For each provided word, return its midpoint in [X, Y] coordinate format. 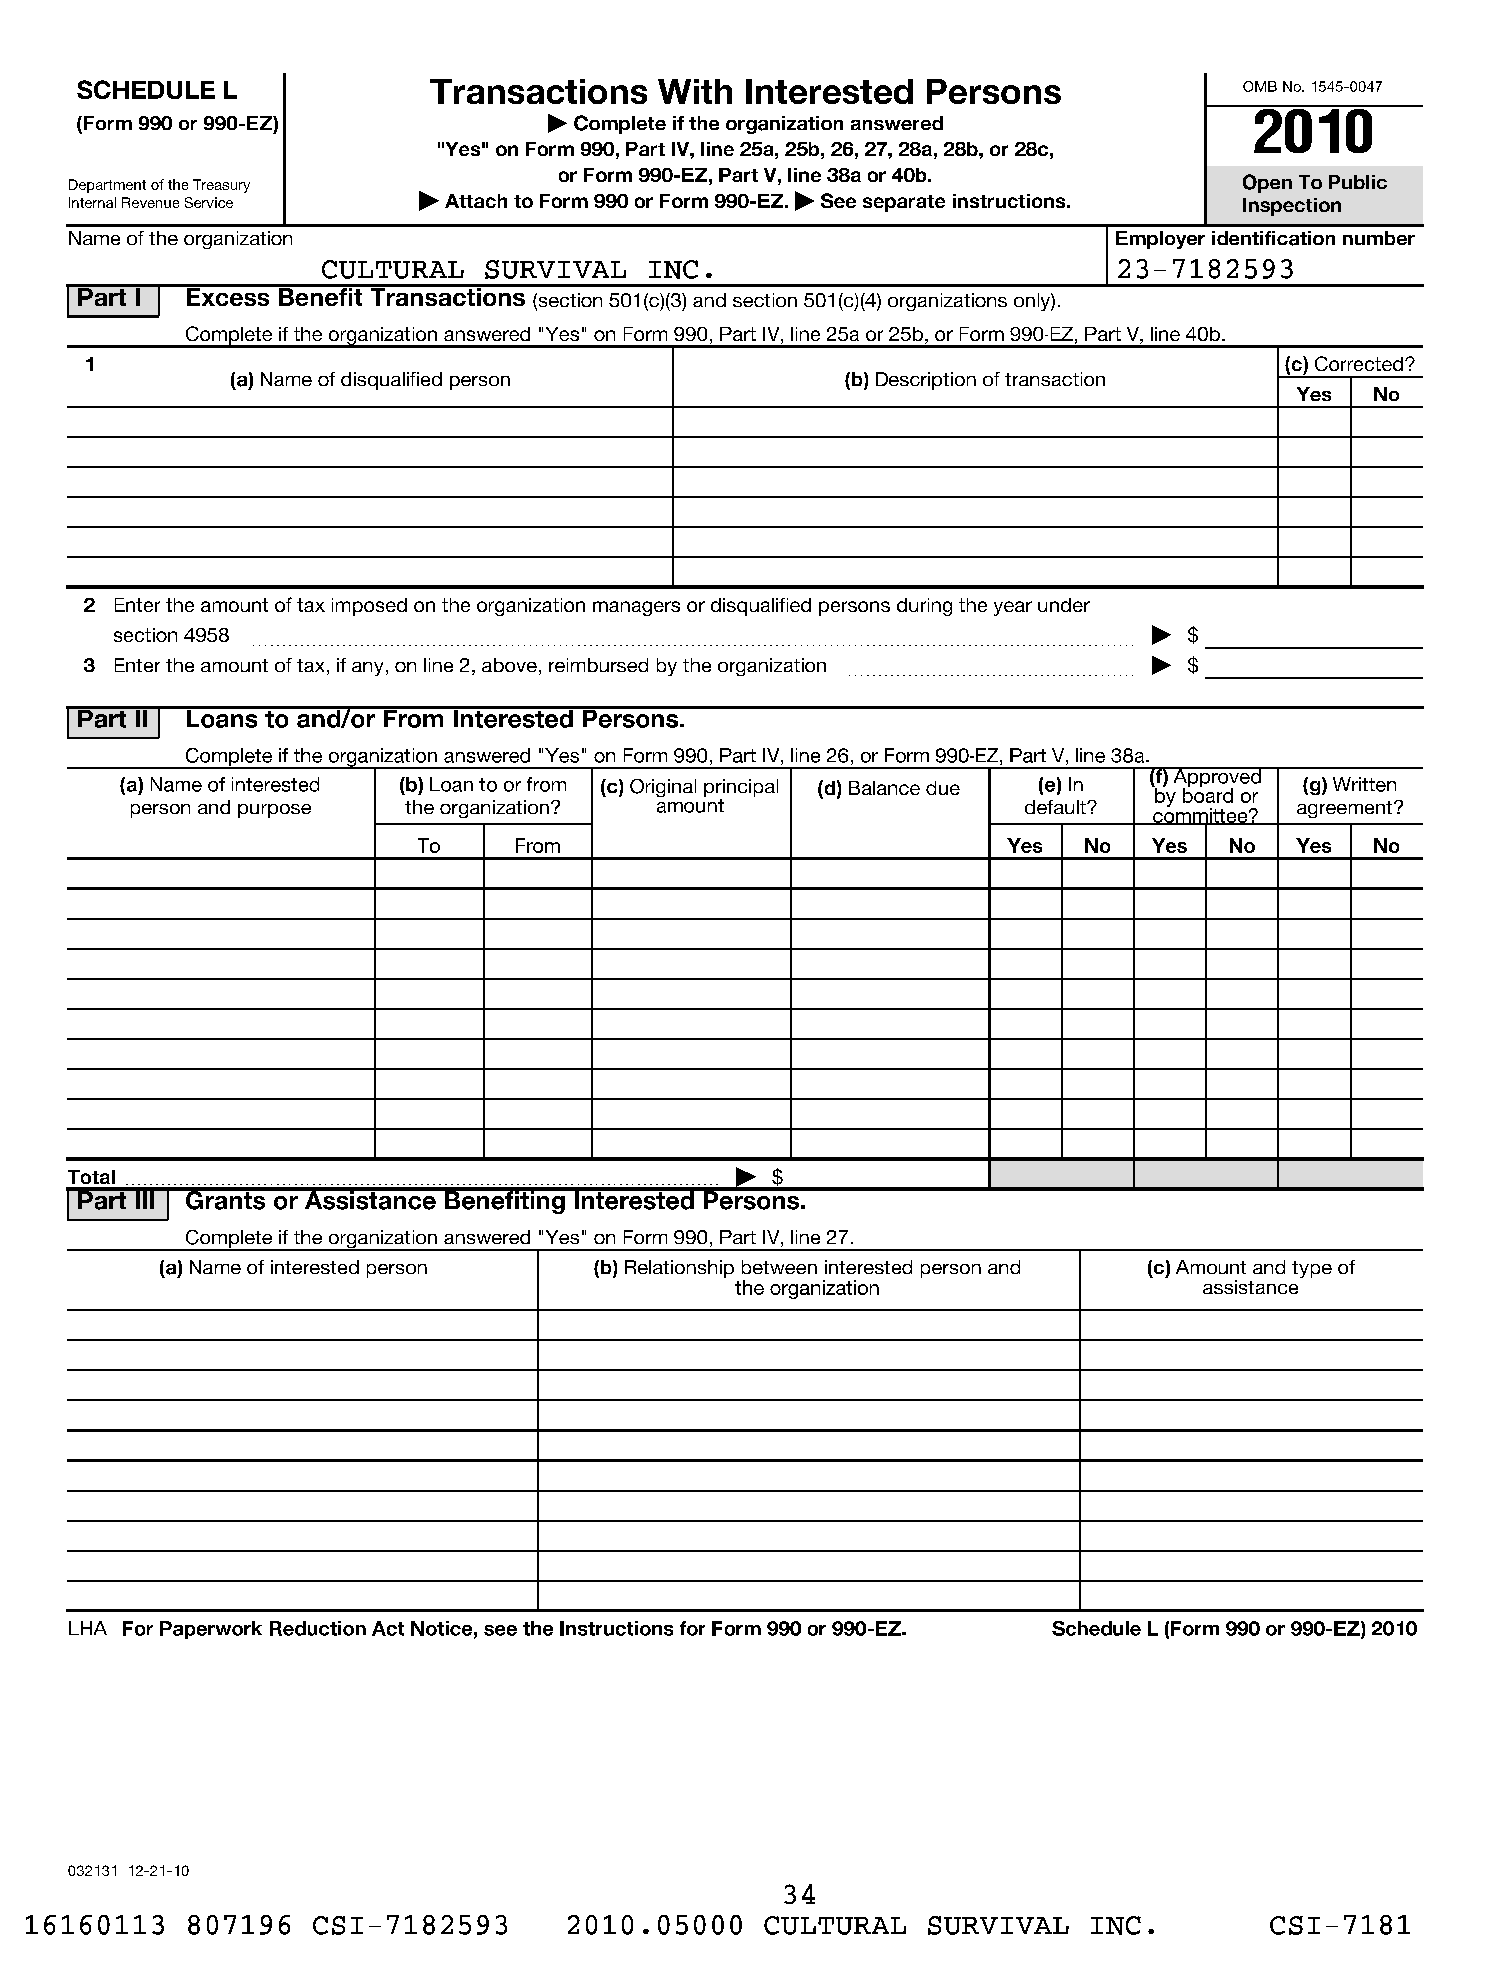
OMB [1260, 86]
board [1208, 794]
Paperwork [211, 1630]
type [1312, 1269]
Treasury [221, 186]
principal [741, 789]
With [695, 91]
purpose [274, 811]
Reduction [318, 1628]
